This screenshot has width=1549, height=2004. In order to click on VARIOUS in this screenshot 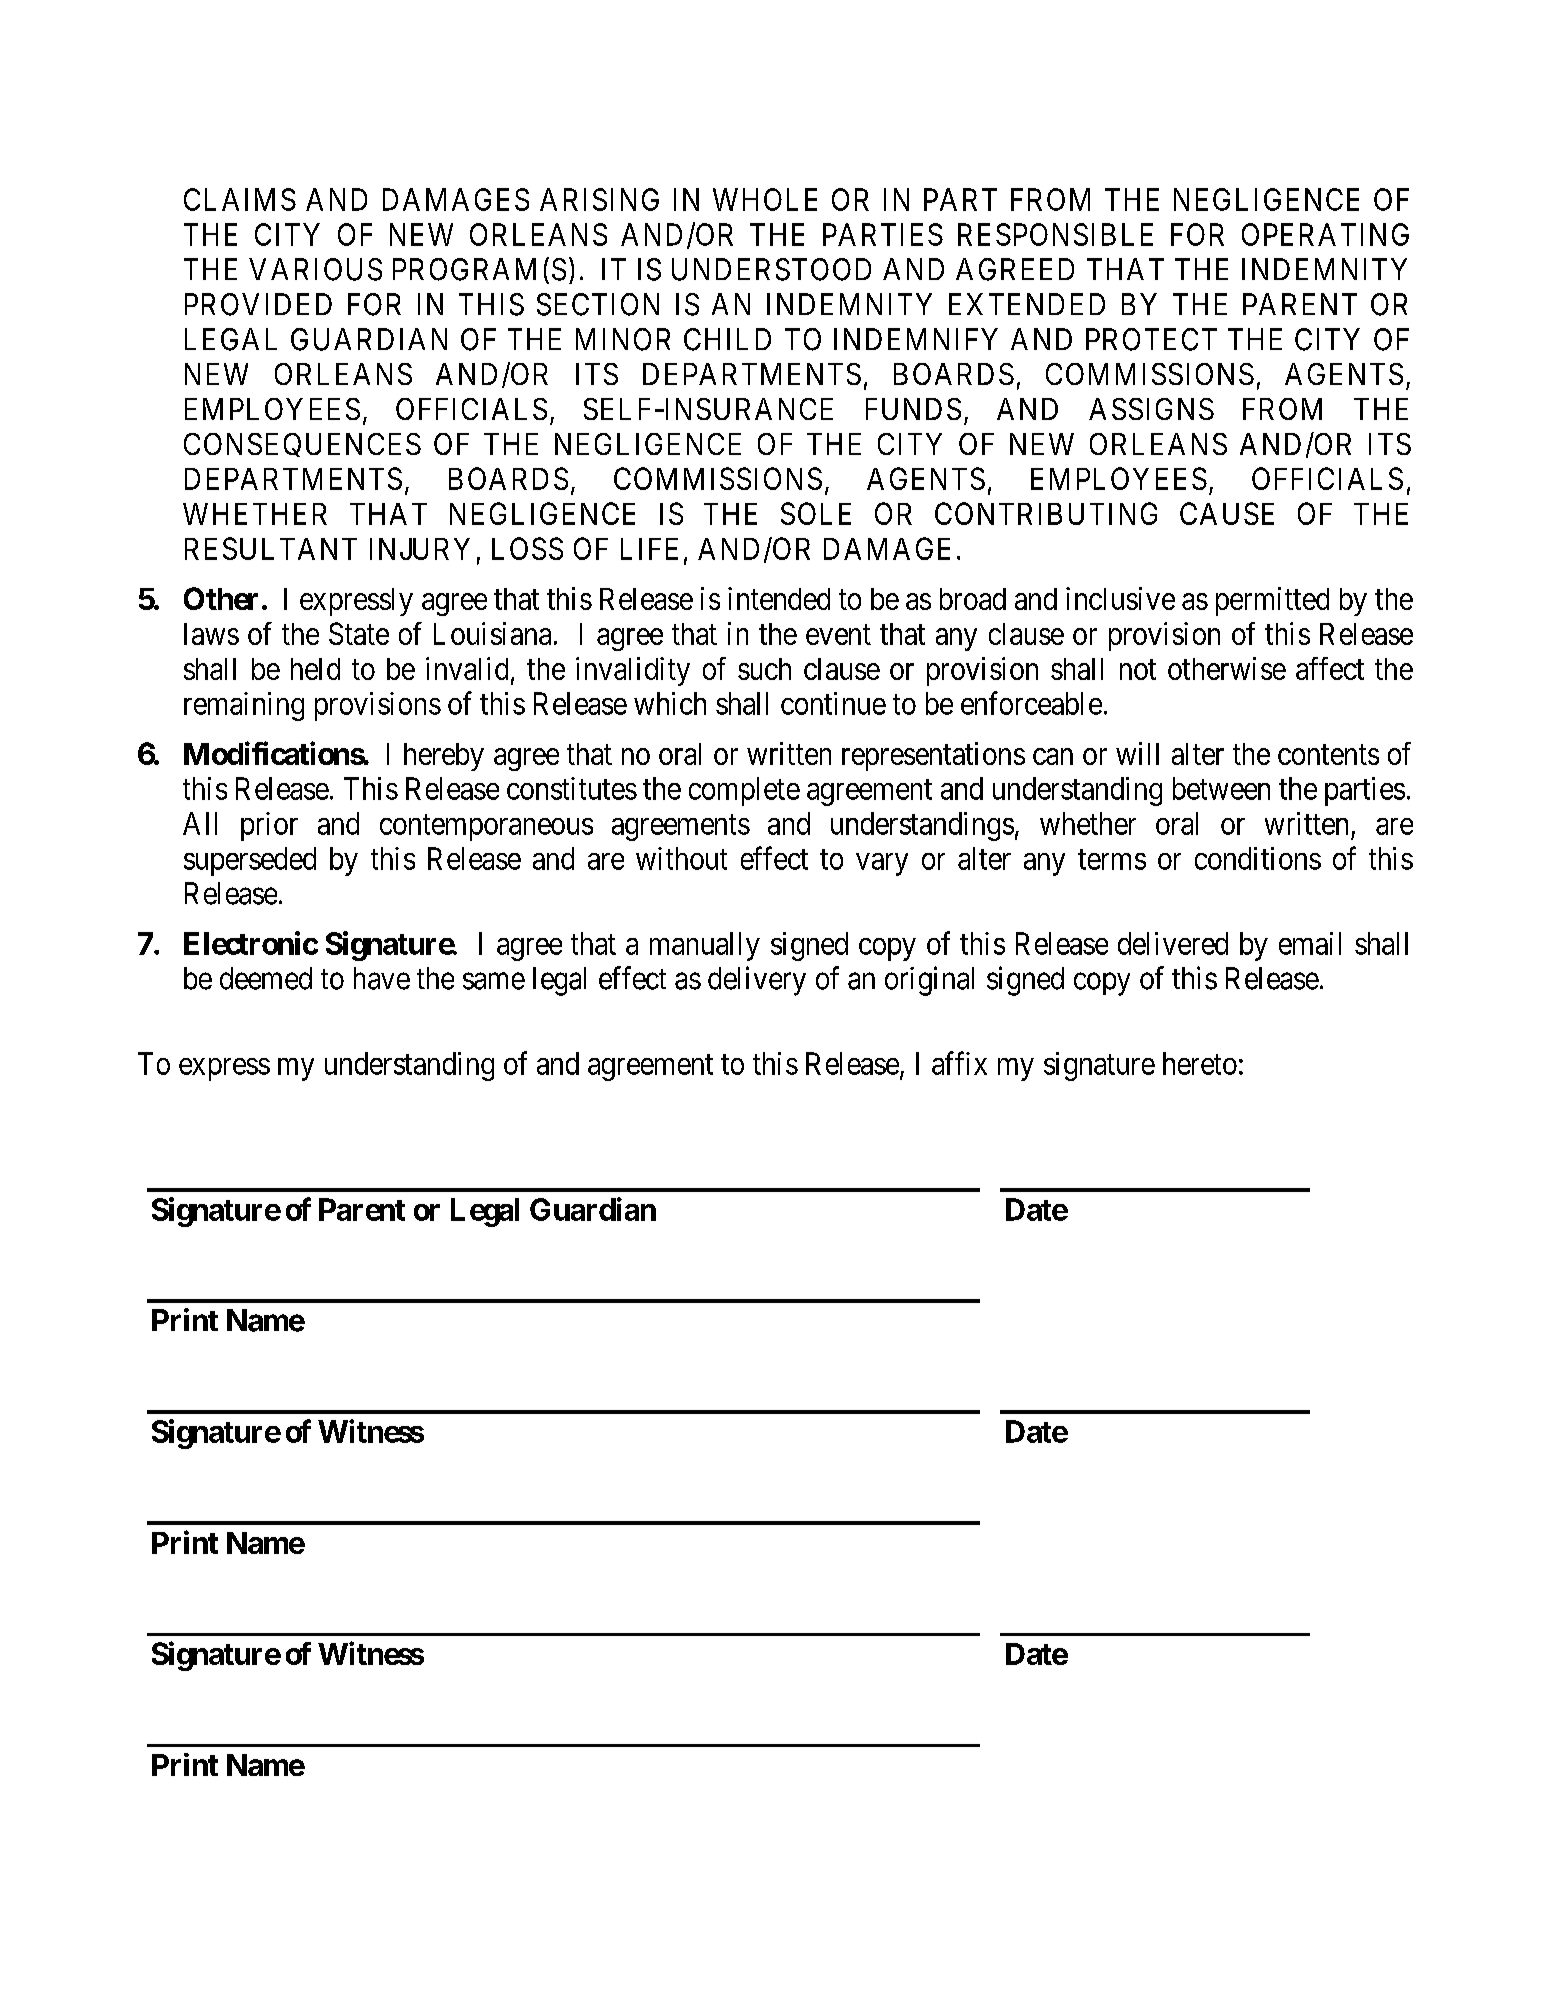, I will do `click(315, 269)`.
